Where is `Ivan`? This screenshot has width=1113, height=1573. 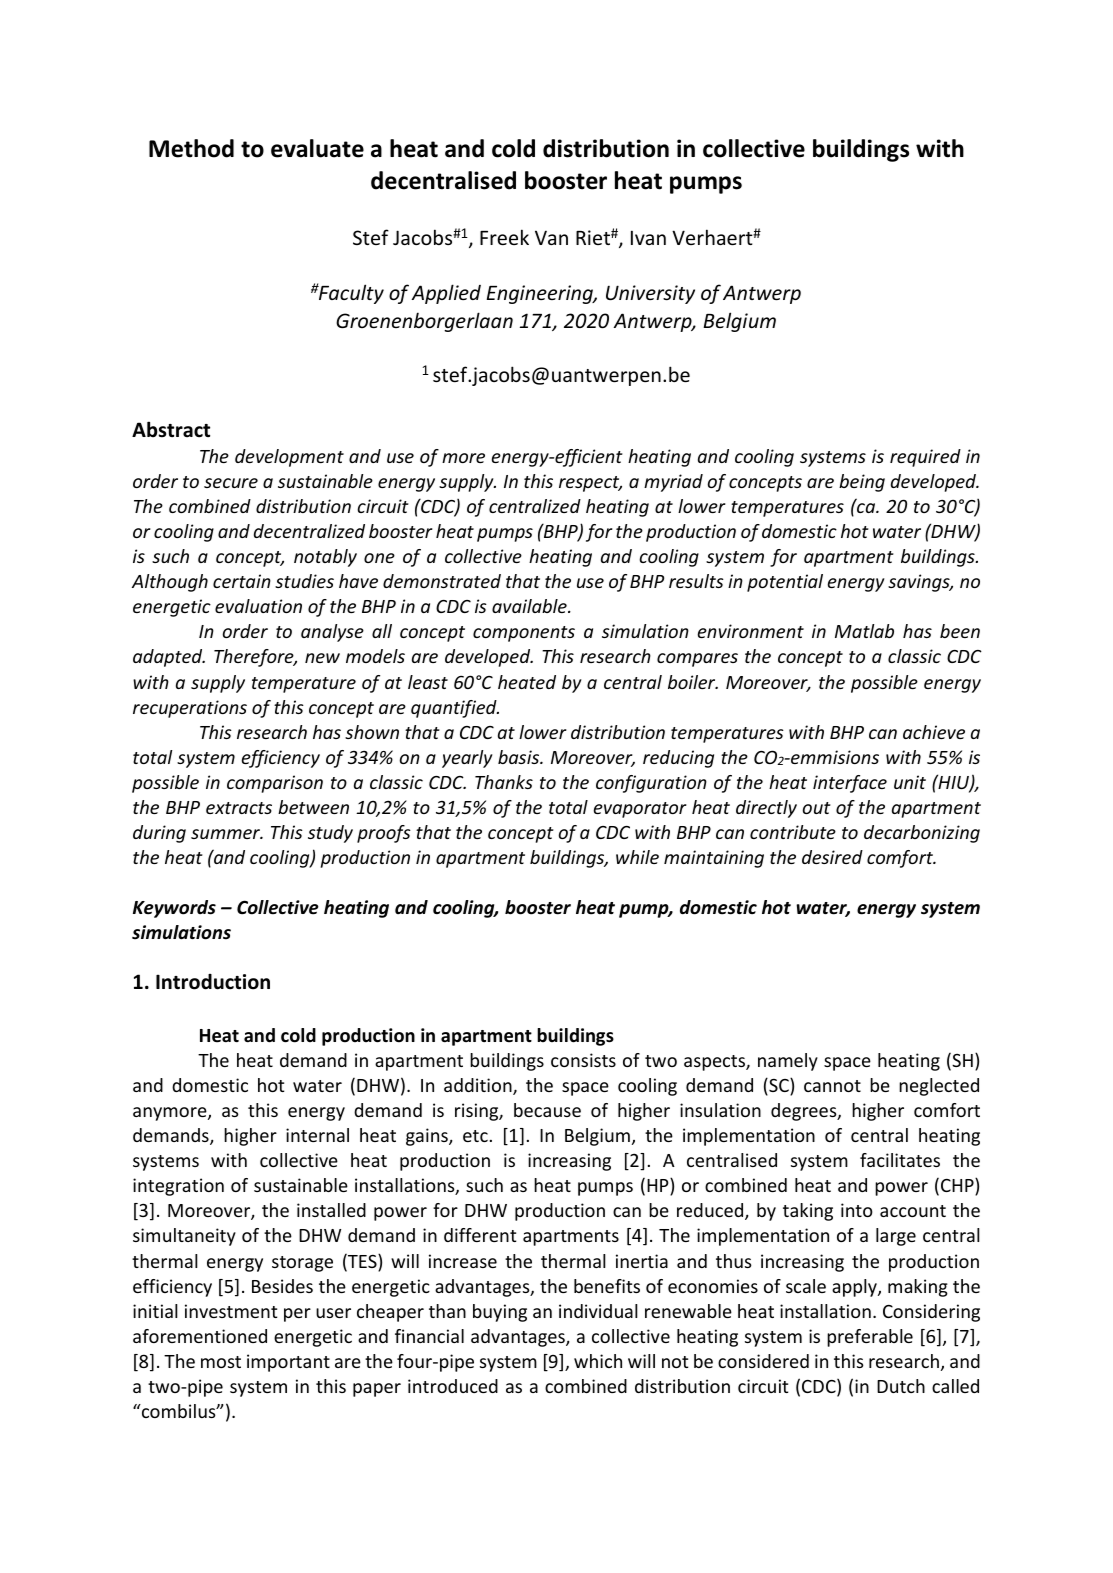
Ivan is located at coordinates (648, 237).
